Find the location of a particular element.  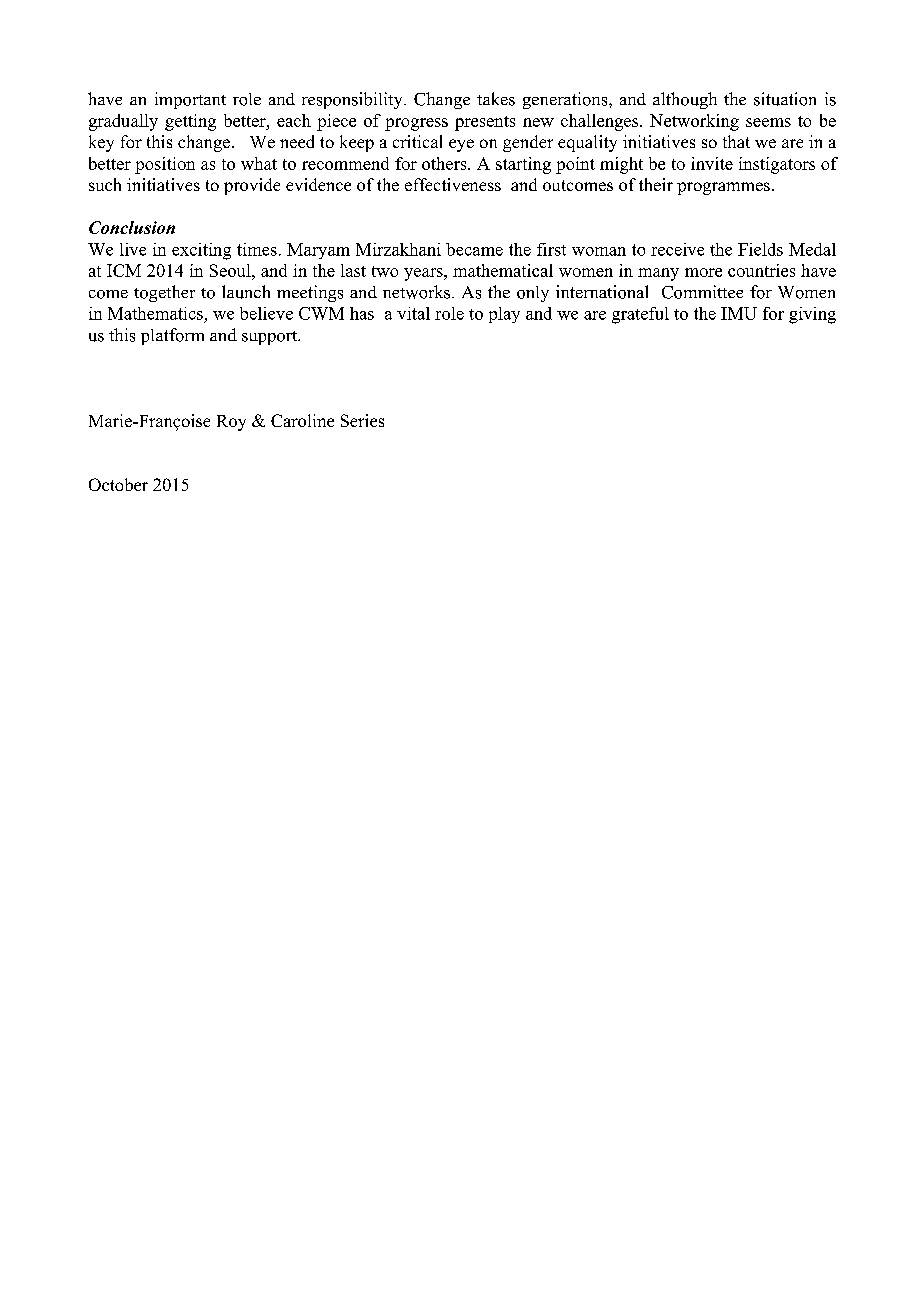

play is located at coordinates (504, 315).
